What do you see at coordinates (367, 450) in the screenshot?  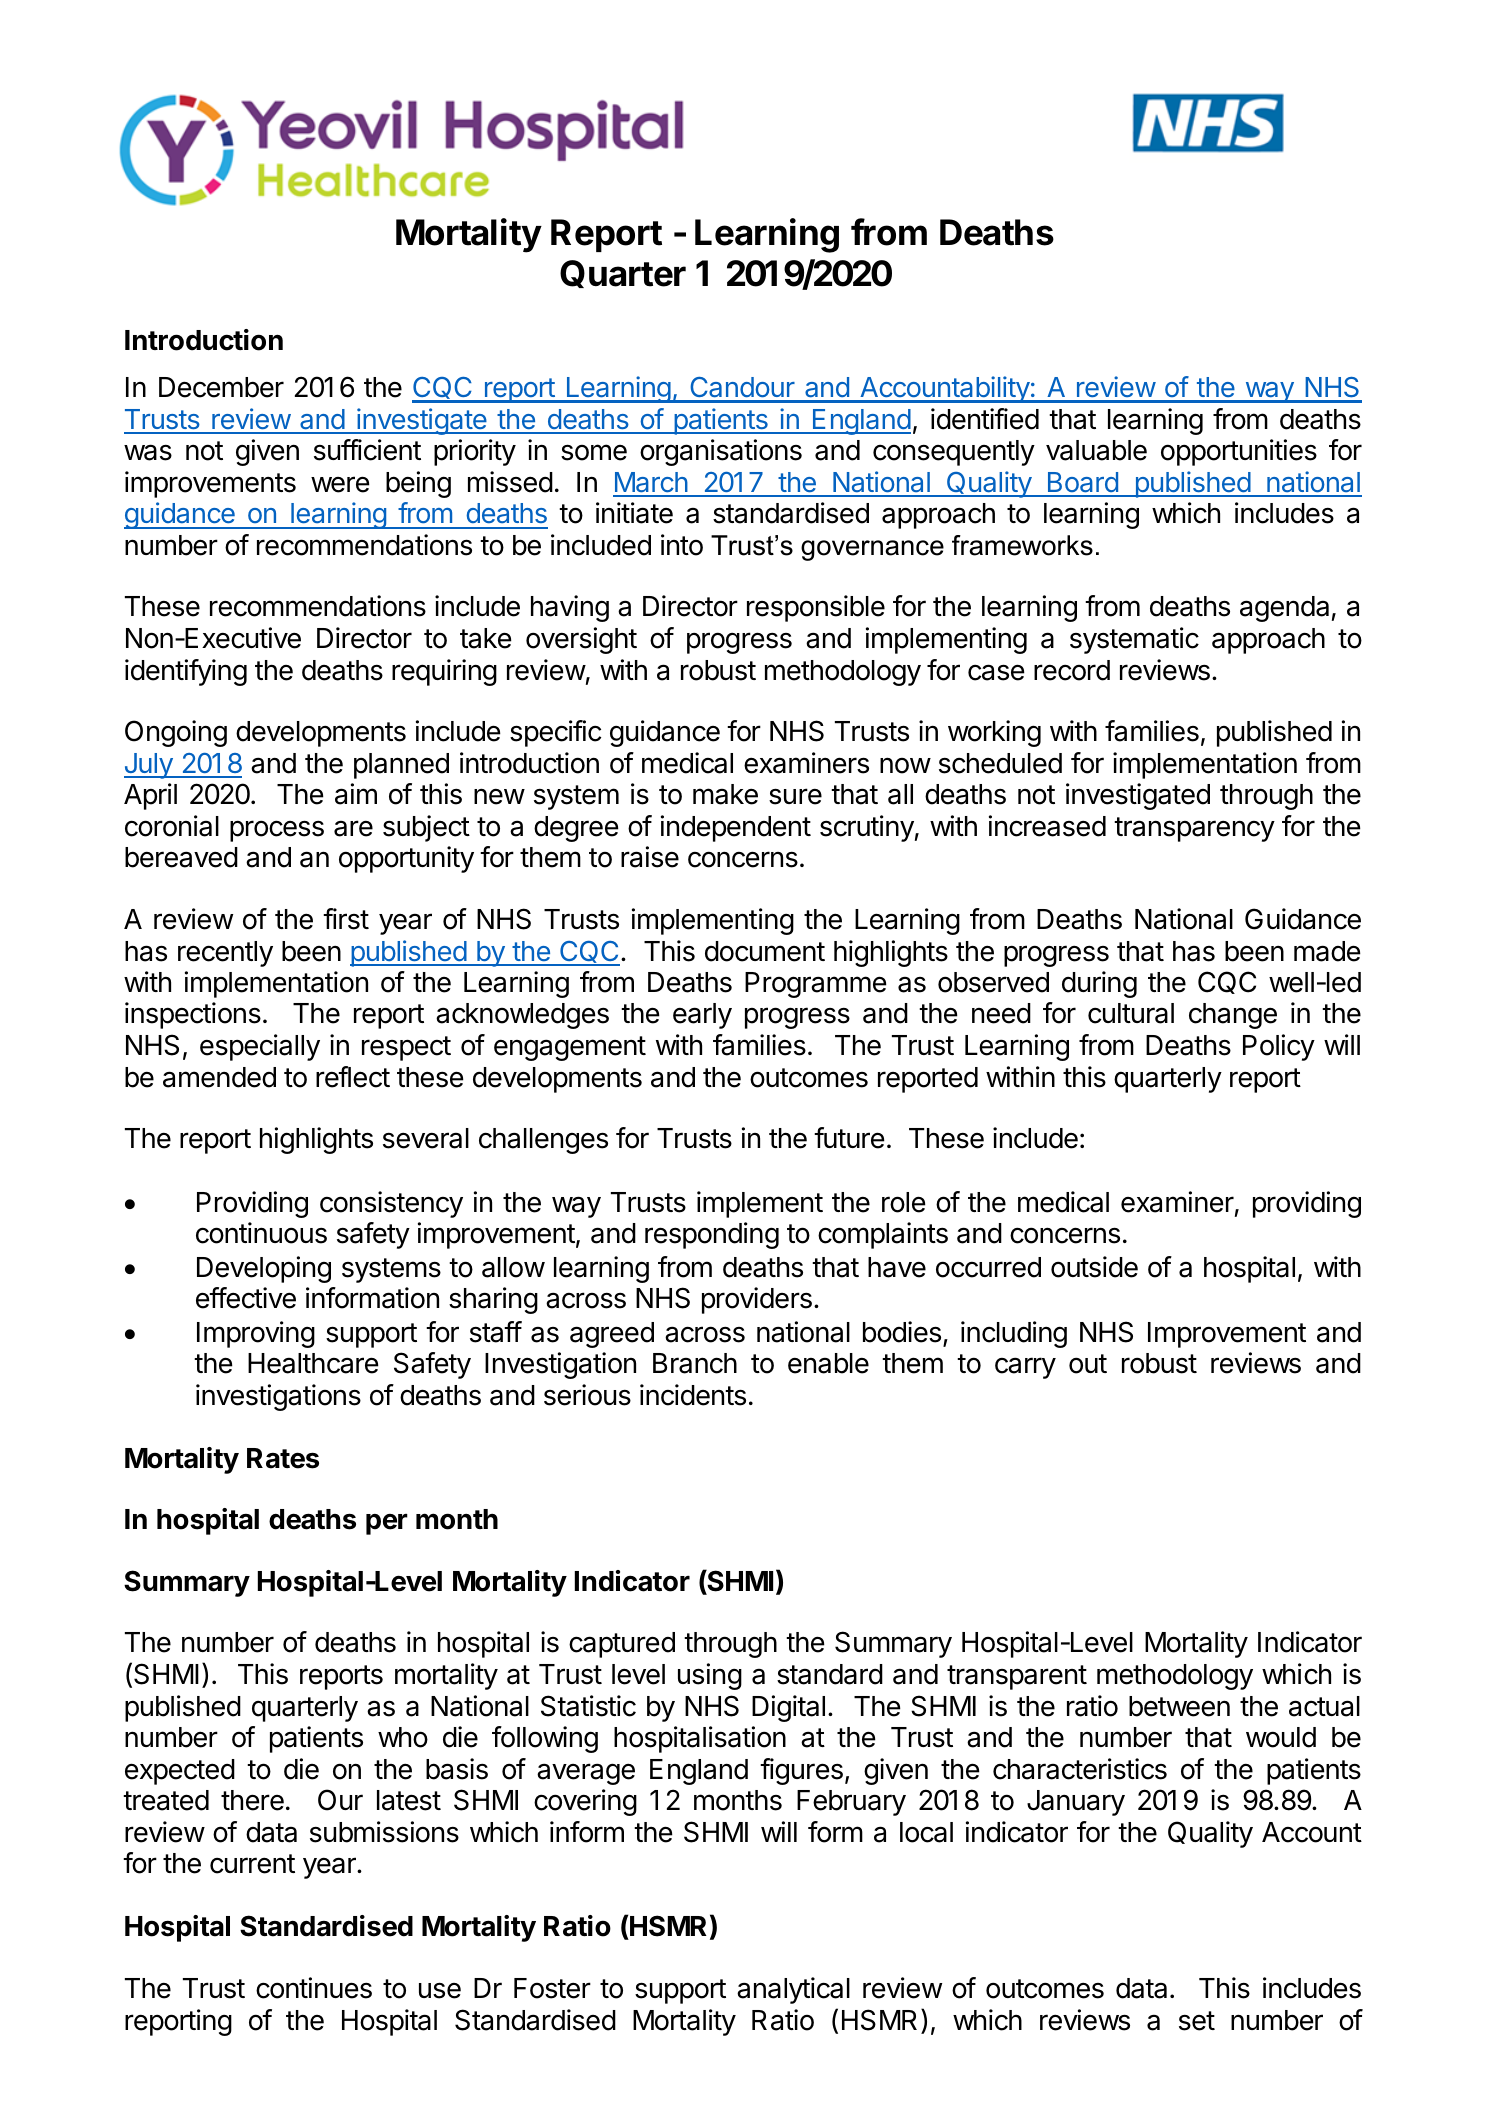 I see `sufficient` at bounding box center [367, 450].
